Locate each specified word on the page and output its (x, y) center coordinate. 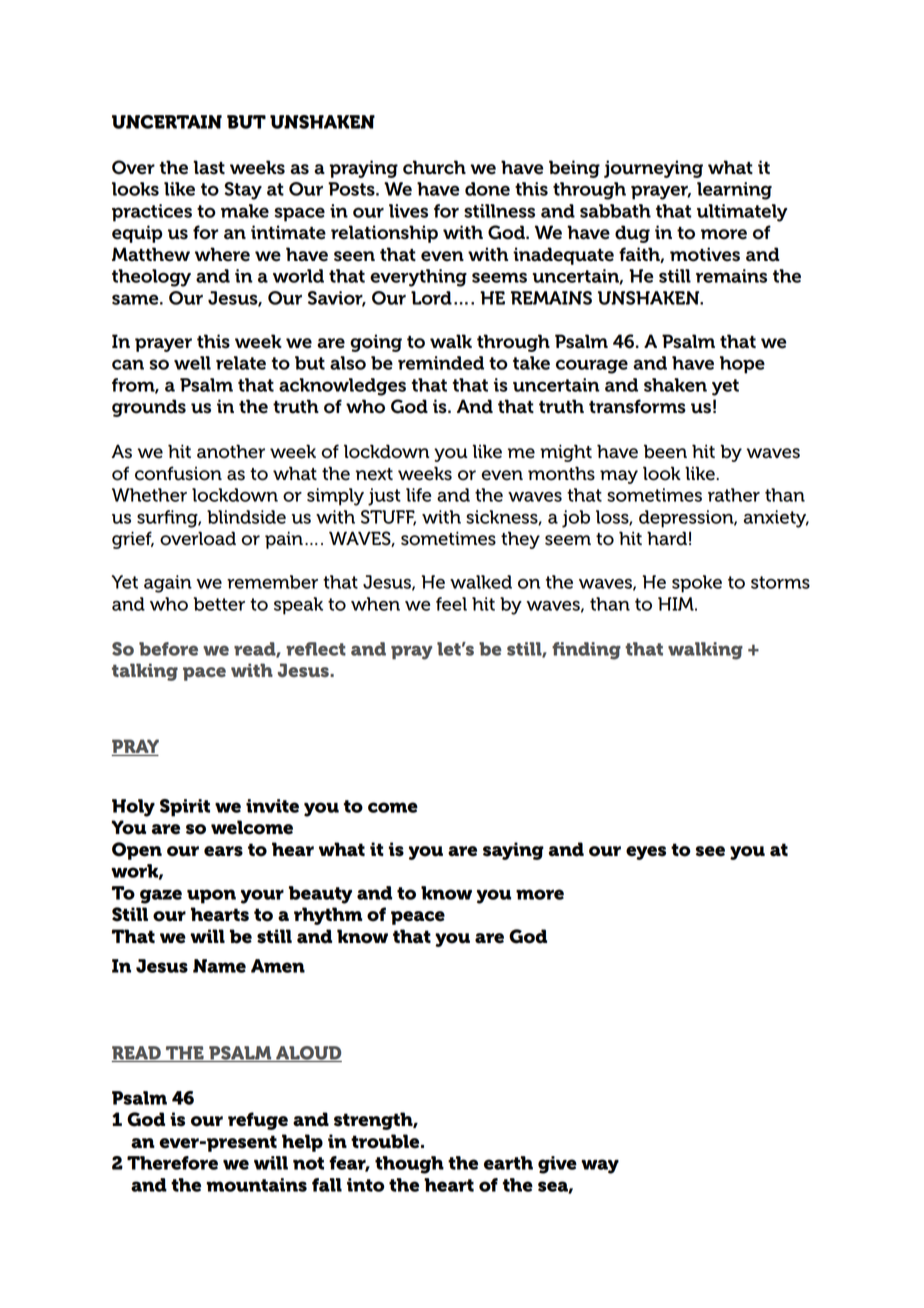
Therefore (172, 1163)
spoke (697, 584)
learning (734, 191)
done (487, 189)
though (409, 1165)
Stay (243, 191)
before (168, 649)
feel (451, 604)
